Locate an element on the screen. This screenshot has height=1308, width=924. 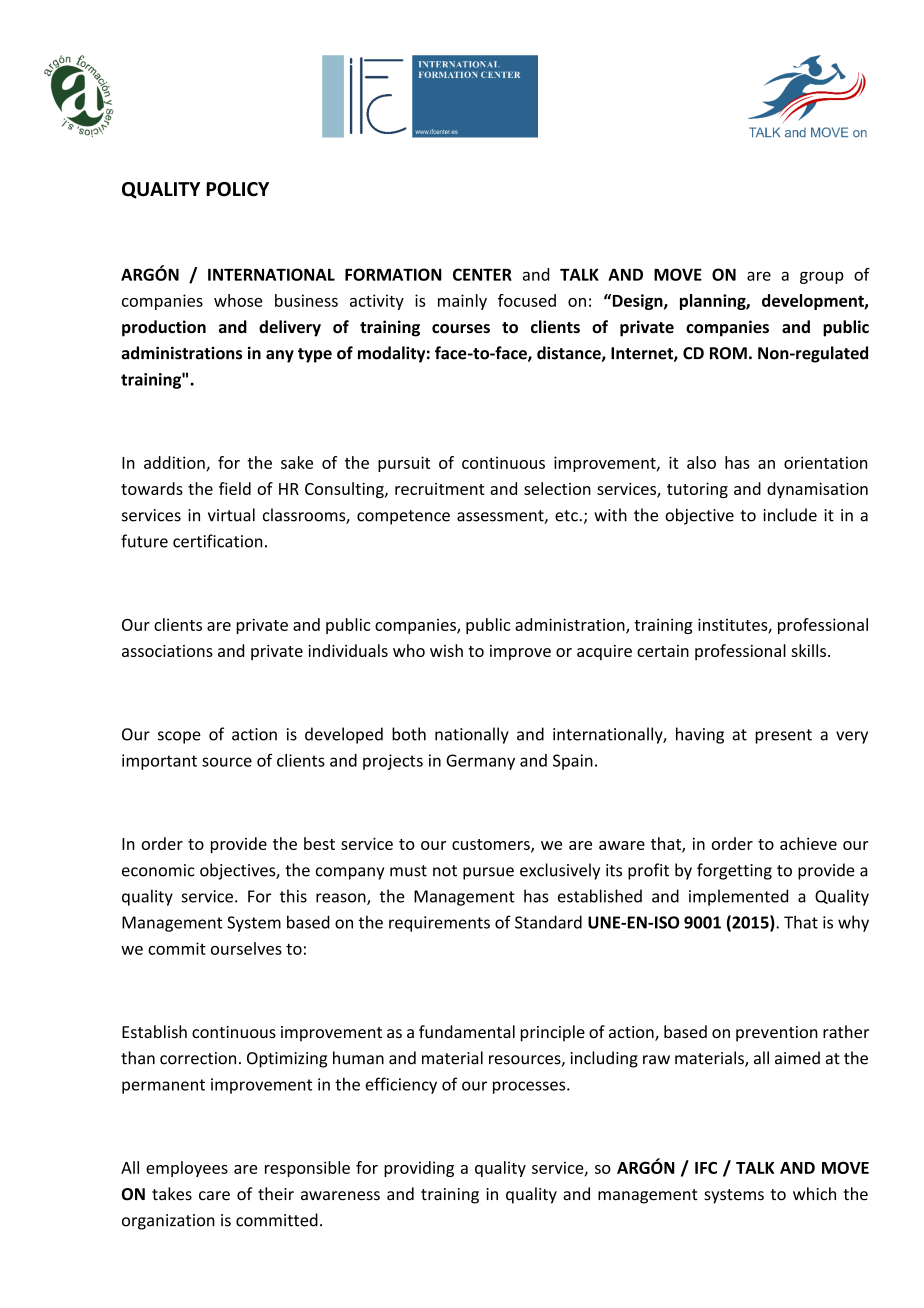
care is located at coordinates (214, 1196).
